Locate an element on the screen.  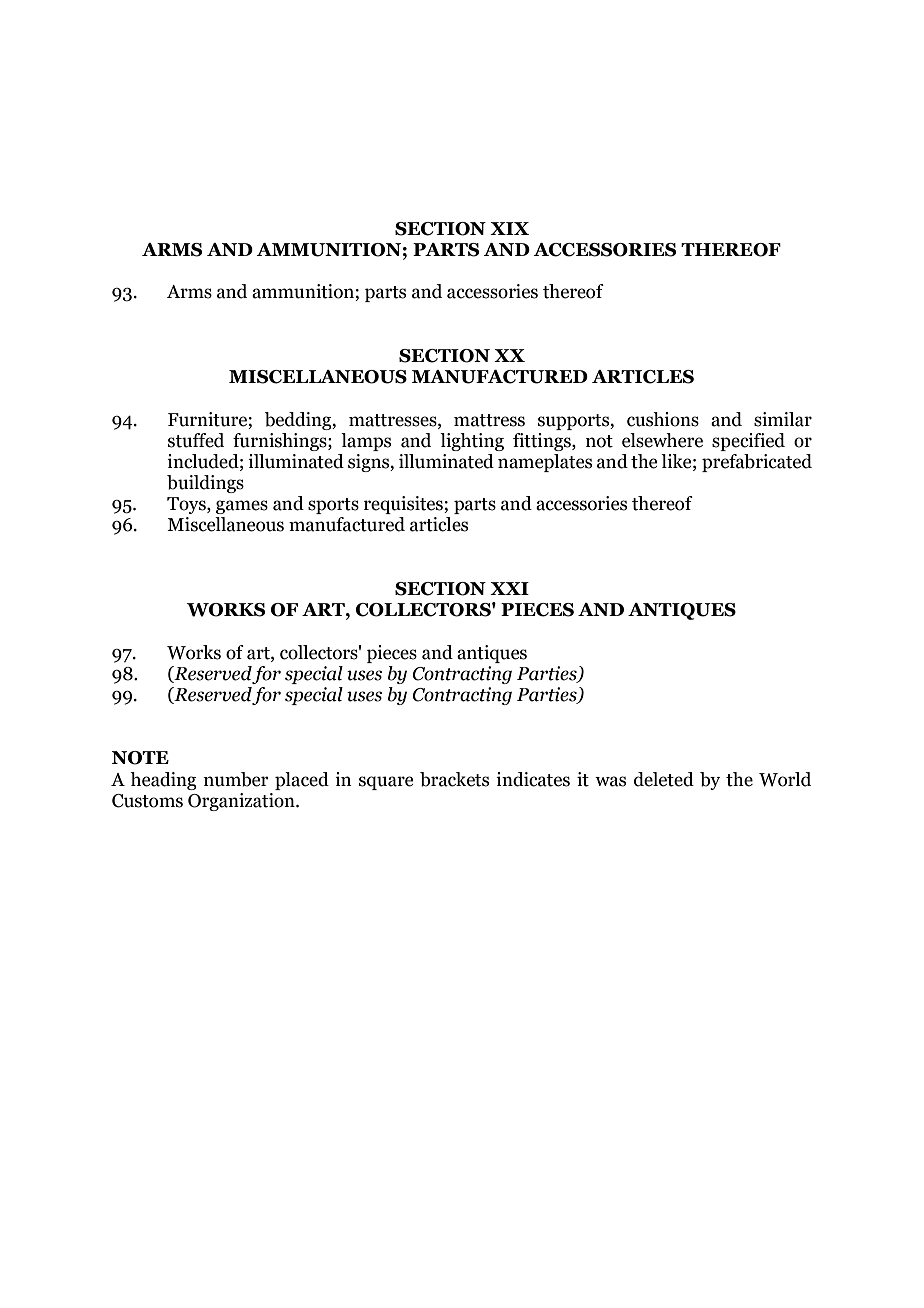
stuffed is located at coordinates (196, 440).
